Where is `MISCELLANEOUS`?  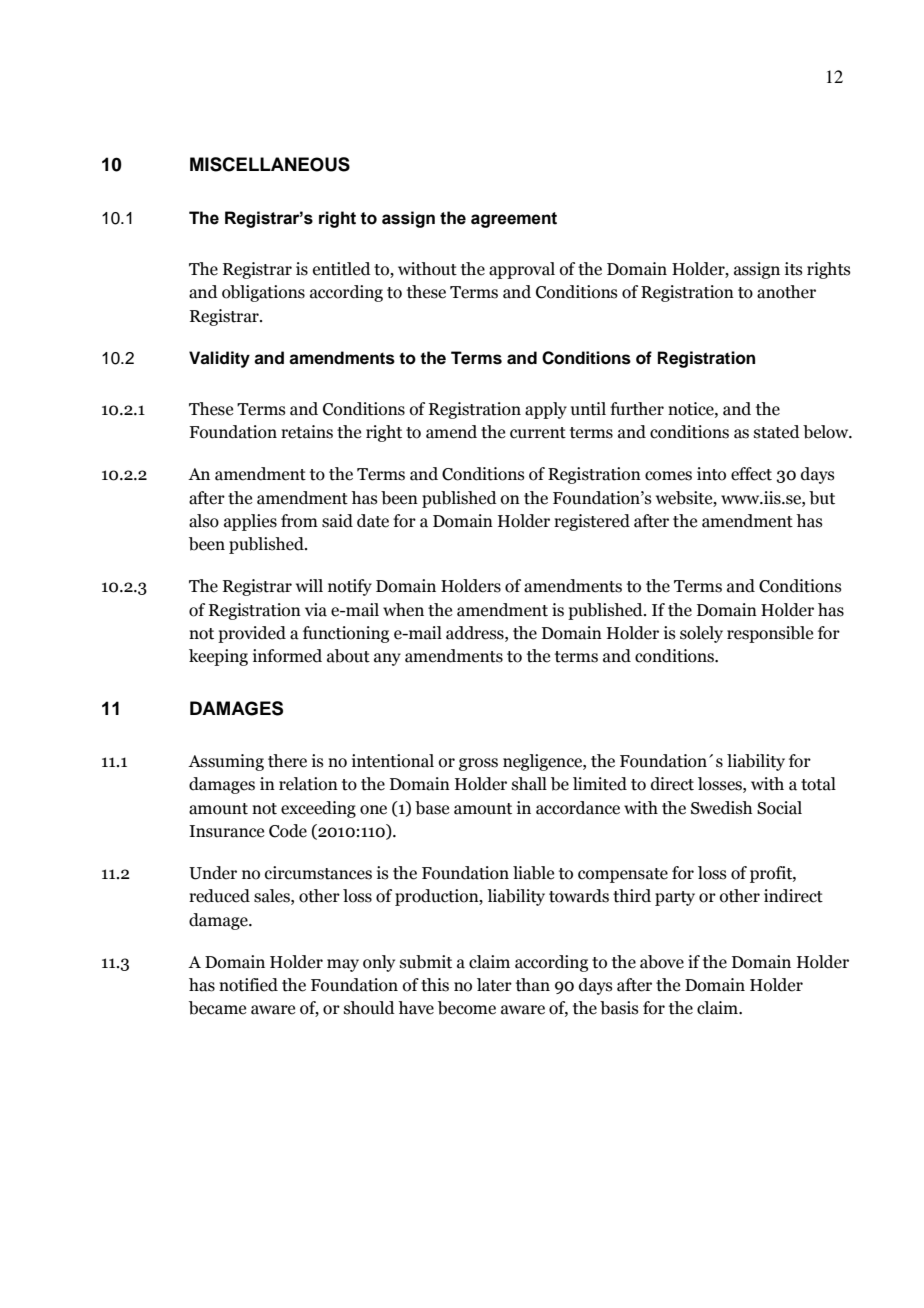 MISCELLANEOUS is located at coordinates (270, 164).
